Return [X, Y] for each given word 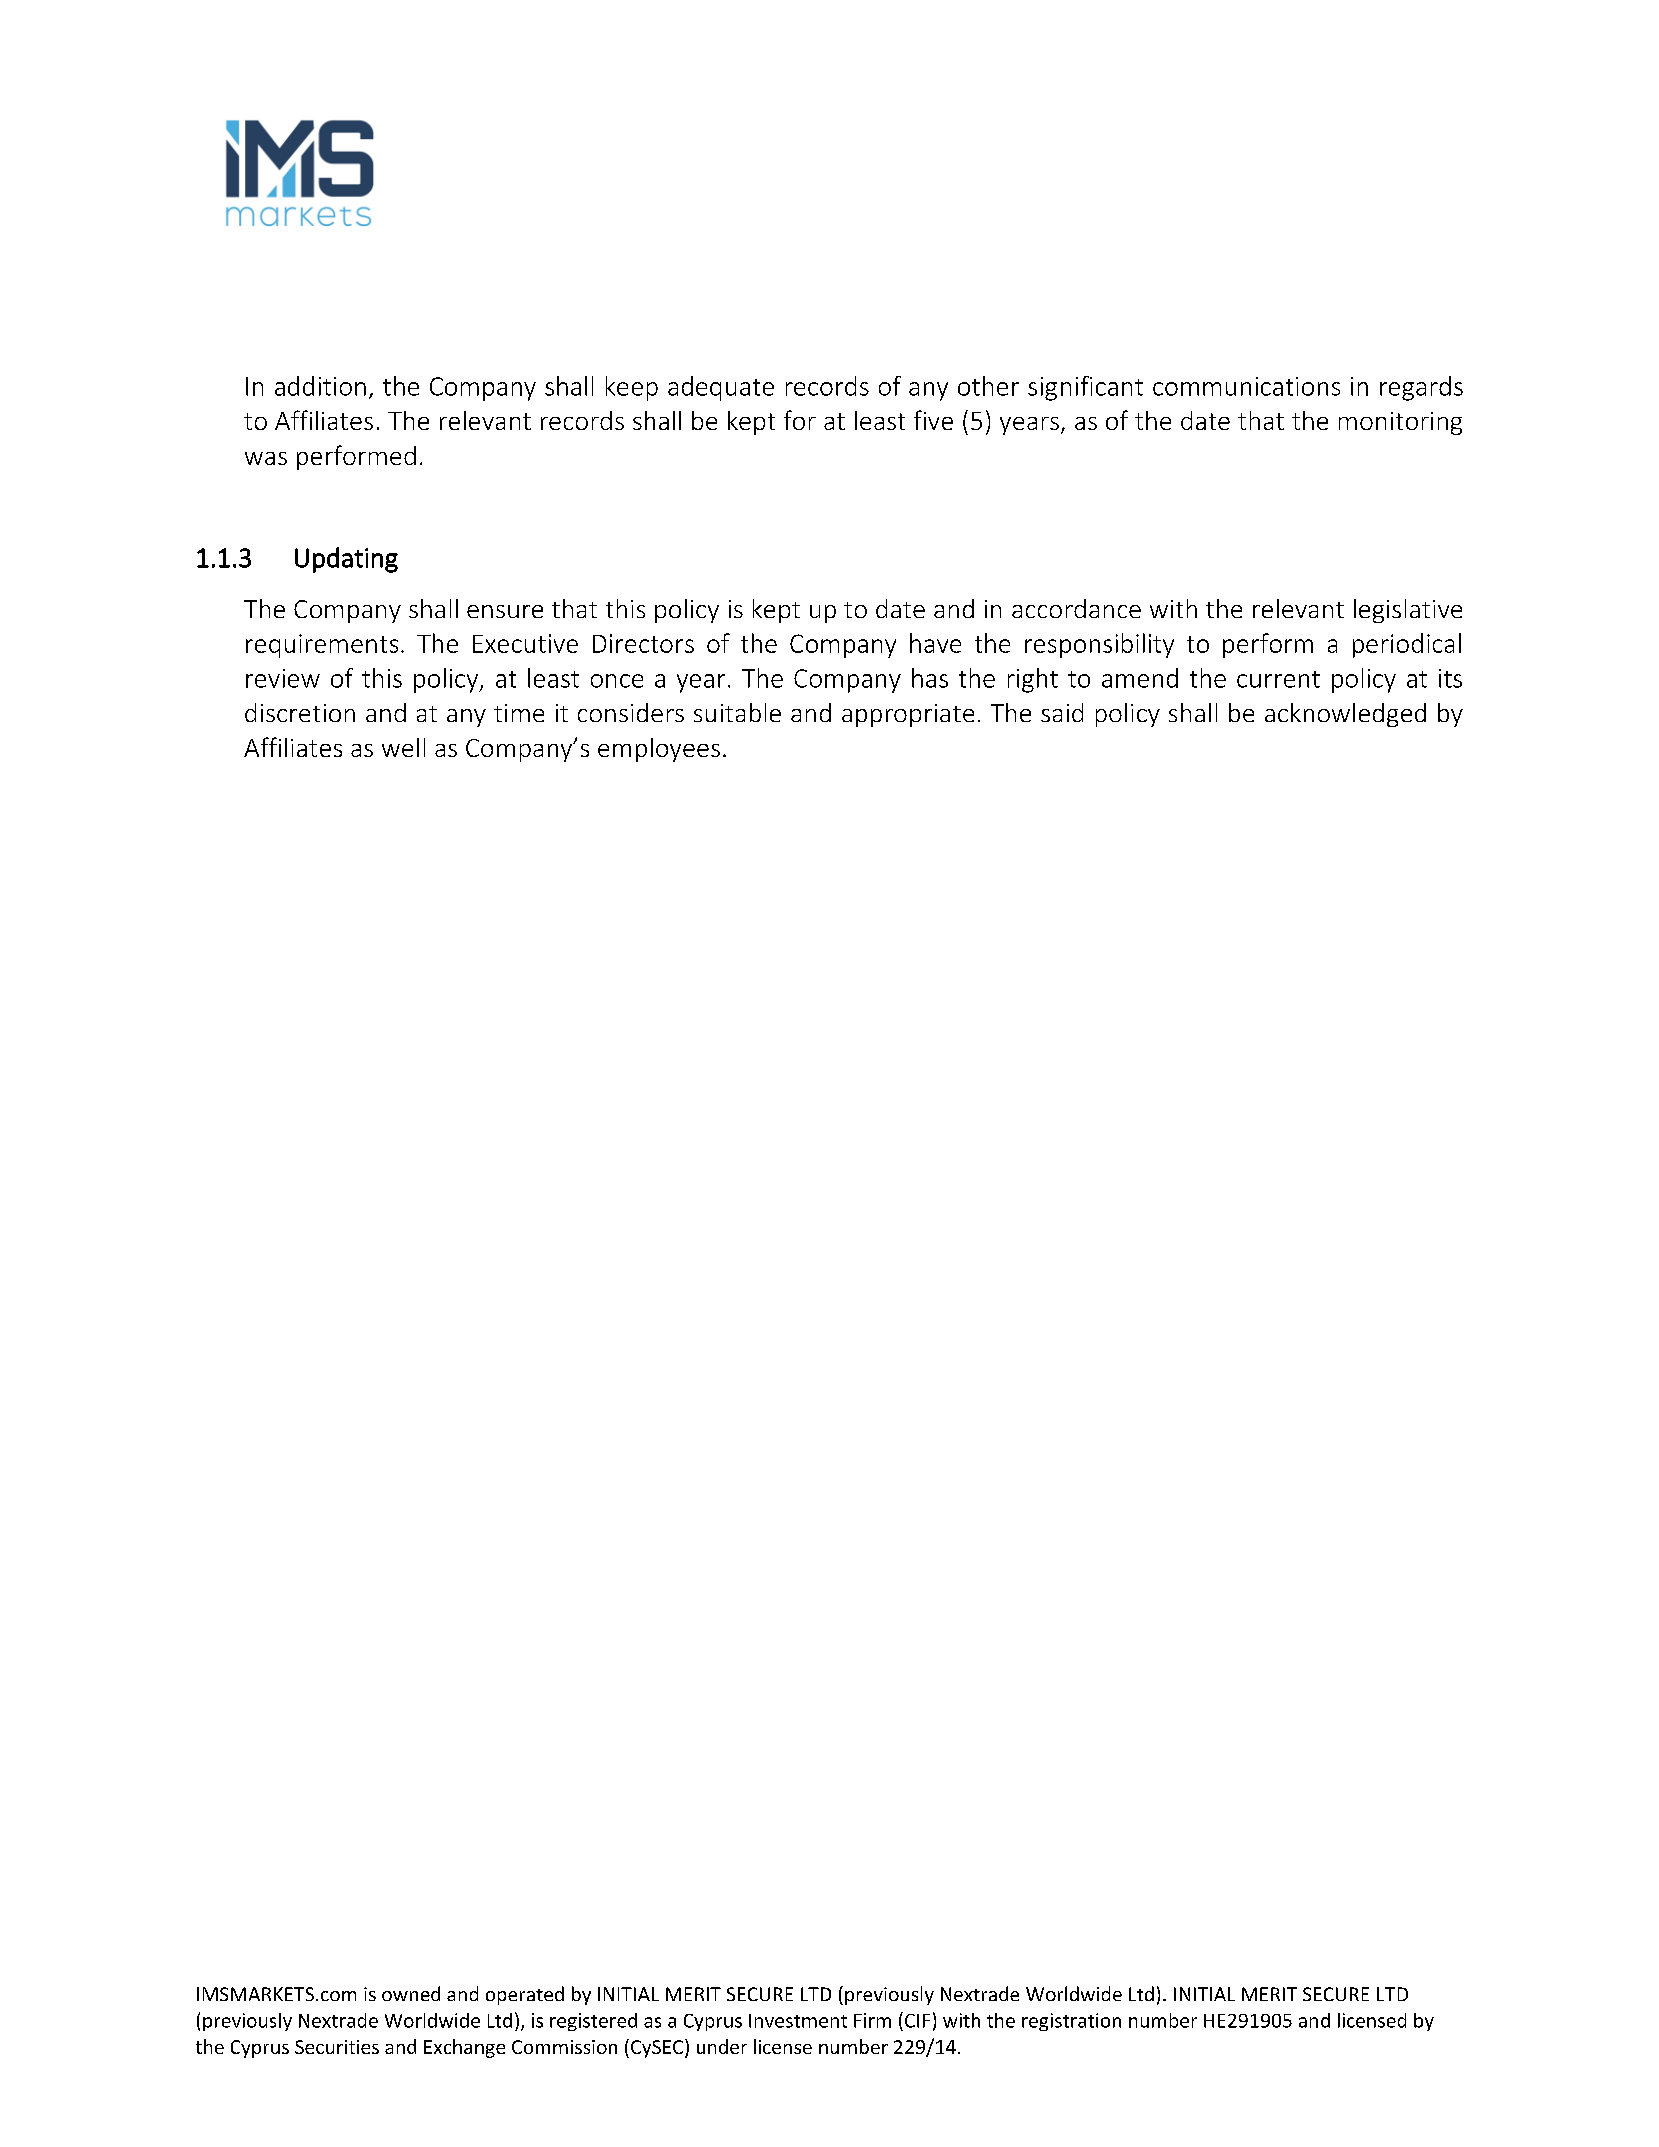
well [403, 747]
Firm [872, 2020]
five [933, 420]
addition [320, 386]
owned [411, 1993]
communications [1246, 386]
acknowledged [1345, 715]
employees [659, 750]
